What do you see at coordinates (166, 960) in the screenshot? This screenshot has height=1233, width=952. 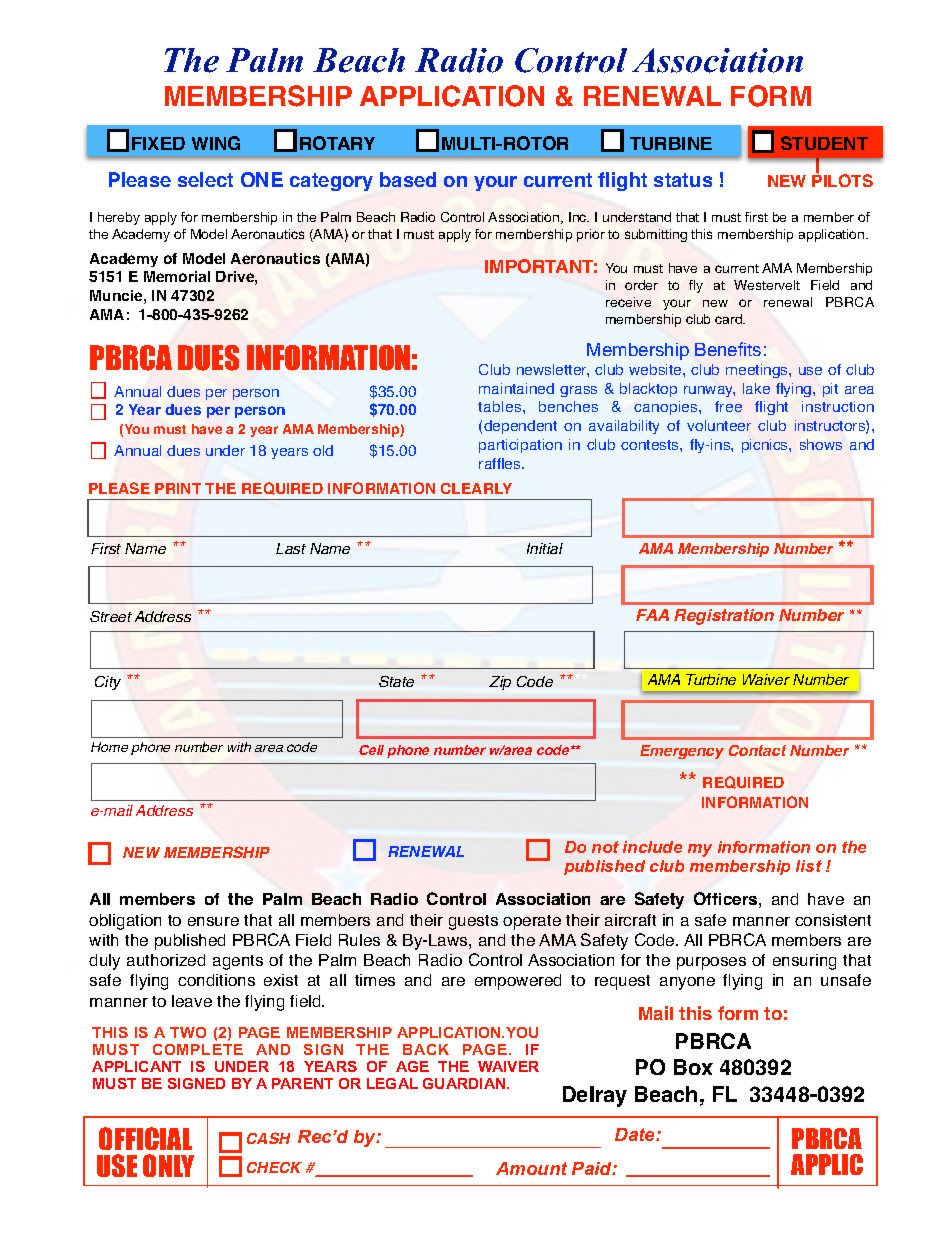 I see `authorized` at bounding box center [166, 960].
